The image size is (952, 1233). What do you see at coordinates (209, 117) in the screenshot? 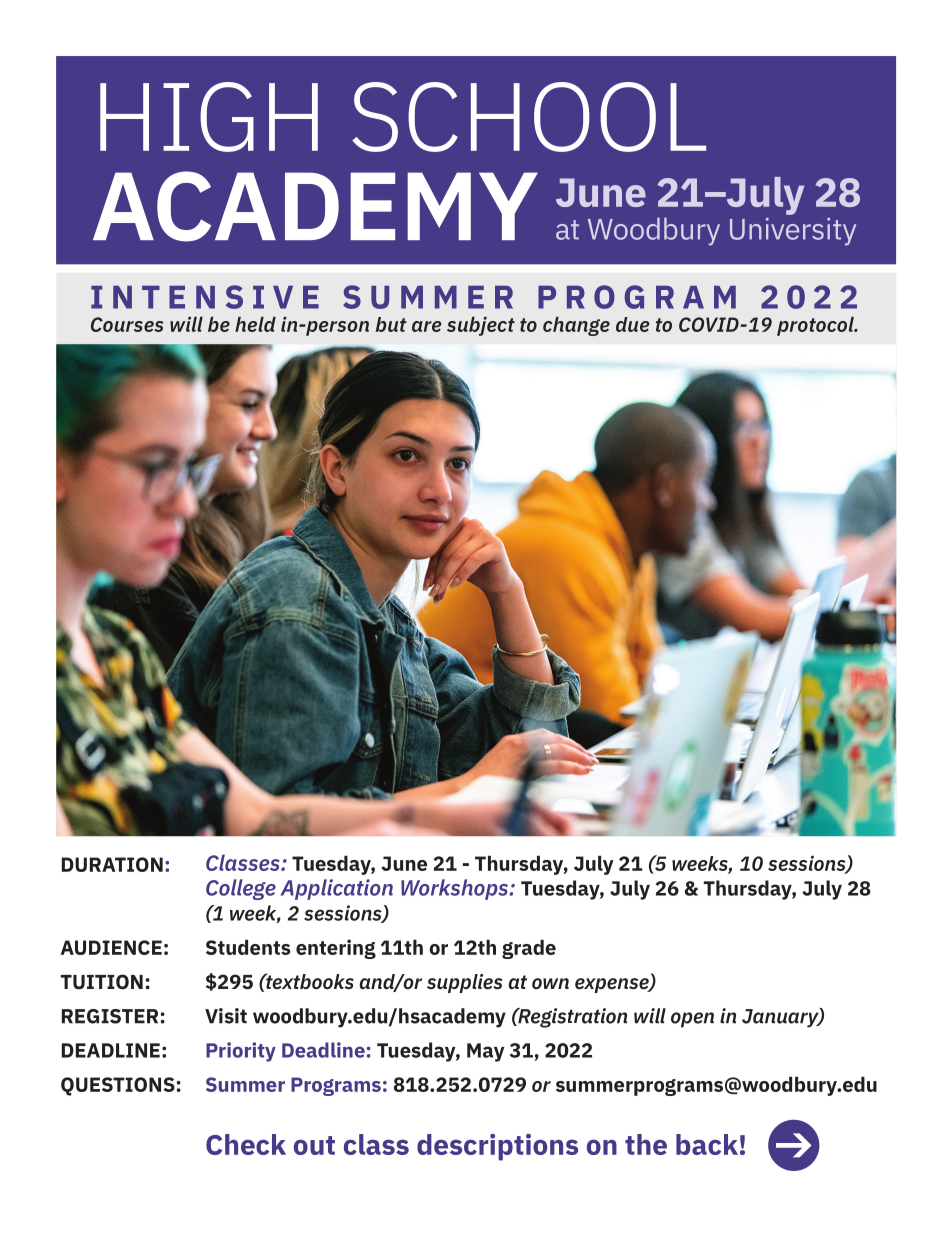
I see `HIGH` at bounding box center [209, 117].
